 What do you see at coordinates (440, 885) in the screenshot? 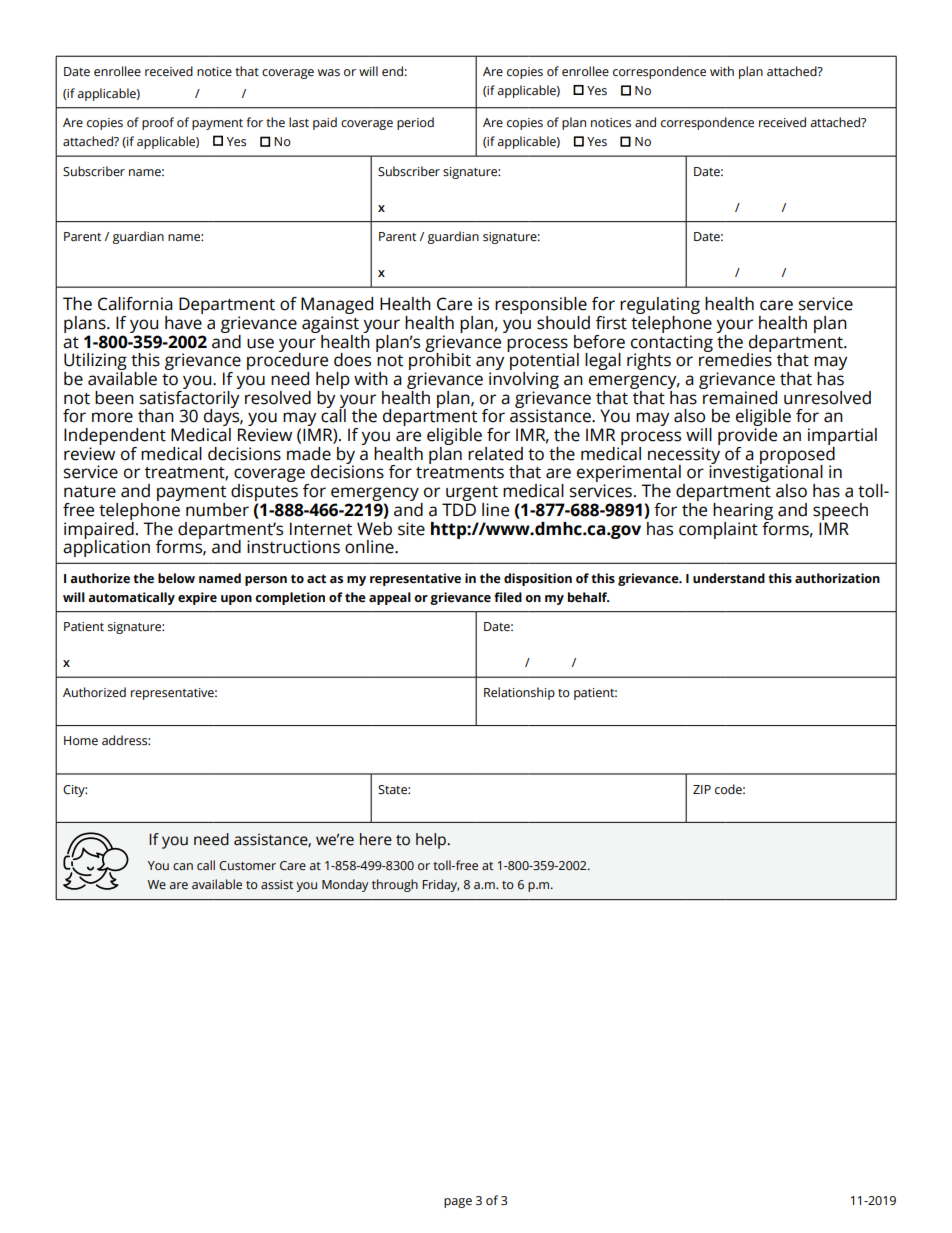
I see `Friday` at bounding box center [440, 885].
